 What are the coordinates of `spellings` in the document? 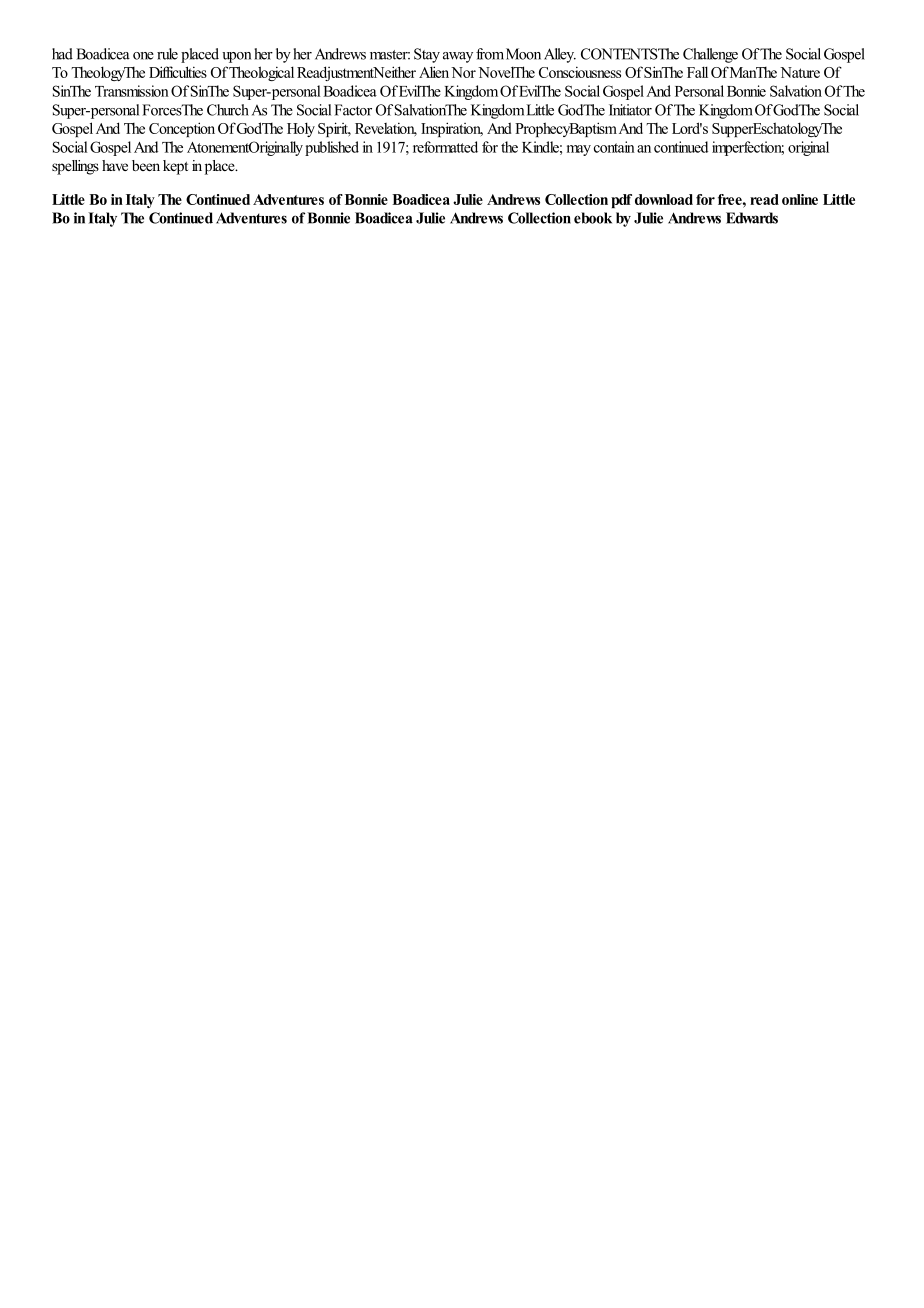 It's located at (75, 167).
